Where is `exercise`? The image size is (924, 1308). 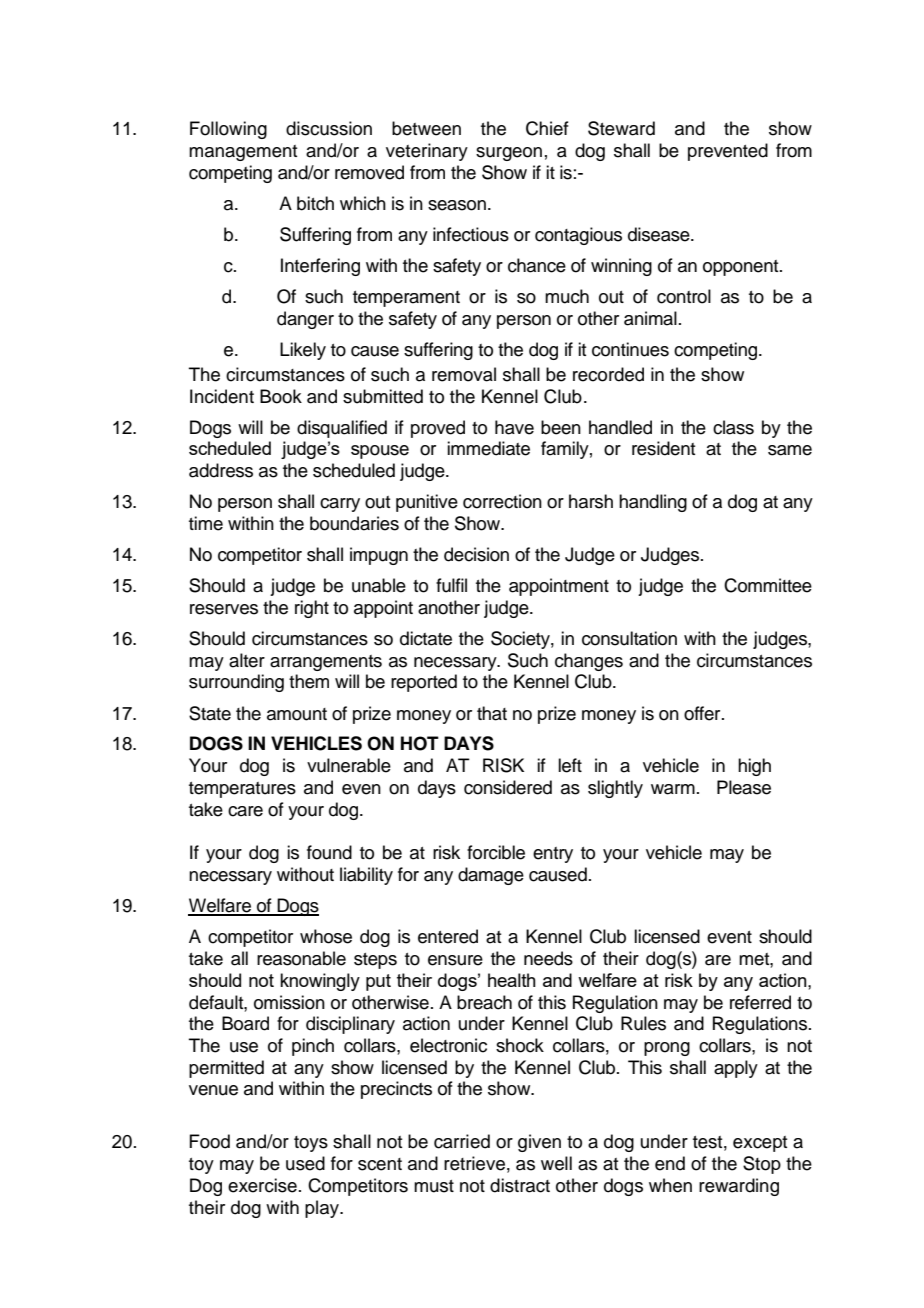
exercise is located at coordinates (262, 1185).
